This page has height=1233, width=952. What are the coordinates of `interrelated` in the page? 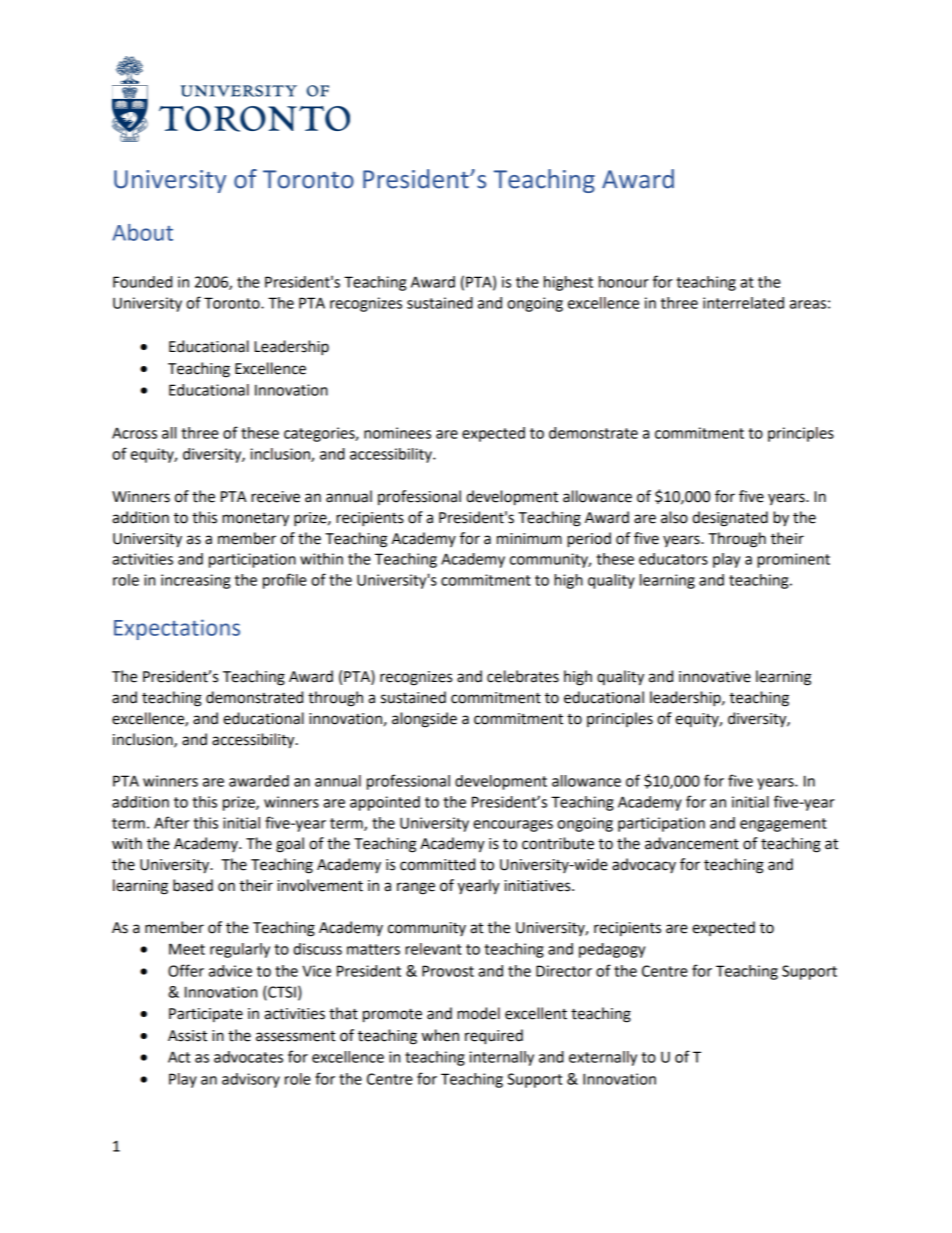 It's located at (743, 303).
